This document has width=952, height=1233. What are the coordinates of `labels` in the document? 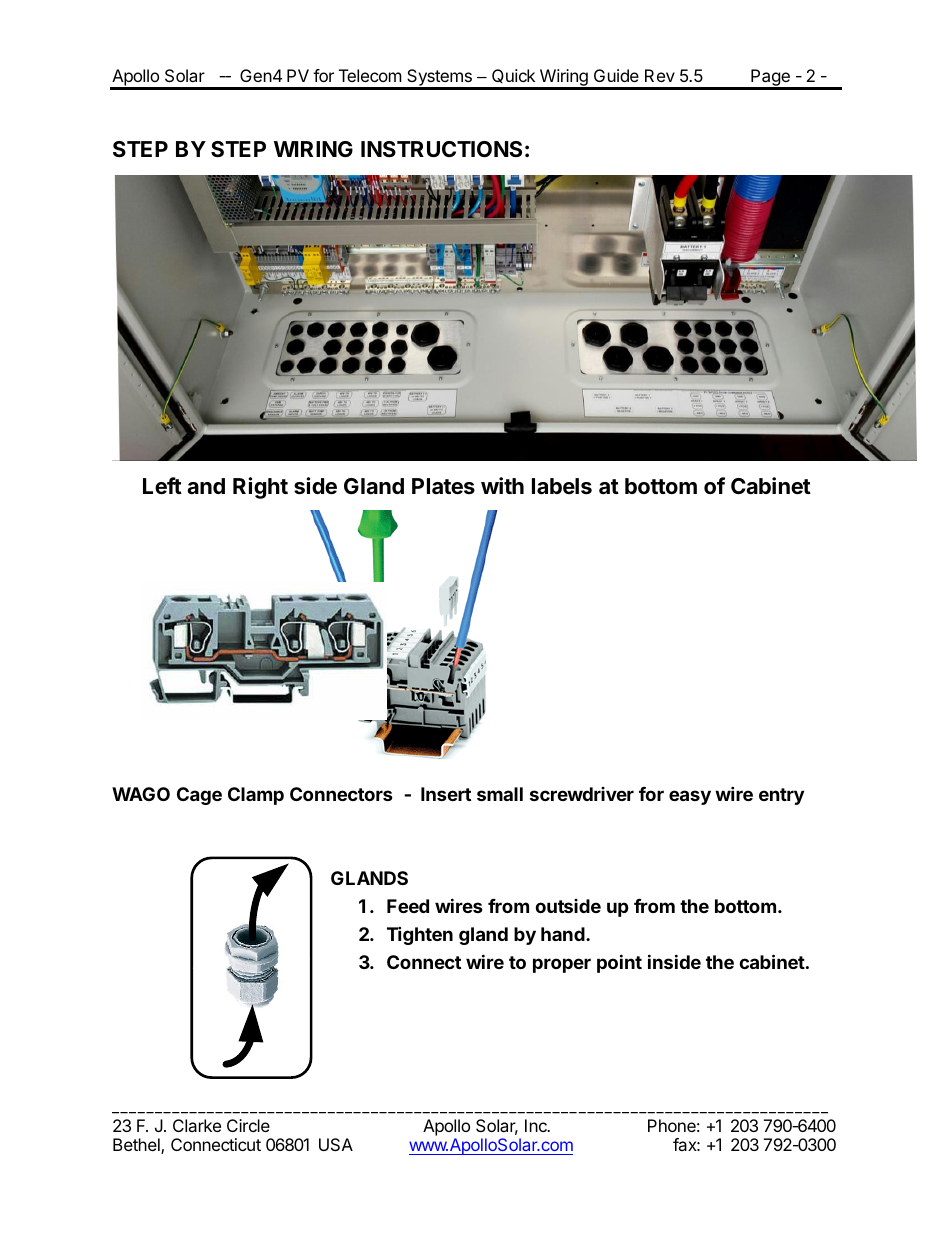 It's located at (562, 486).
